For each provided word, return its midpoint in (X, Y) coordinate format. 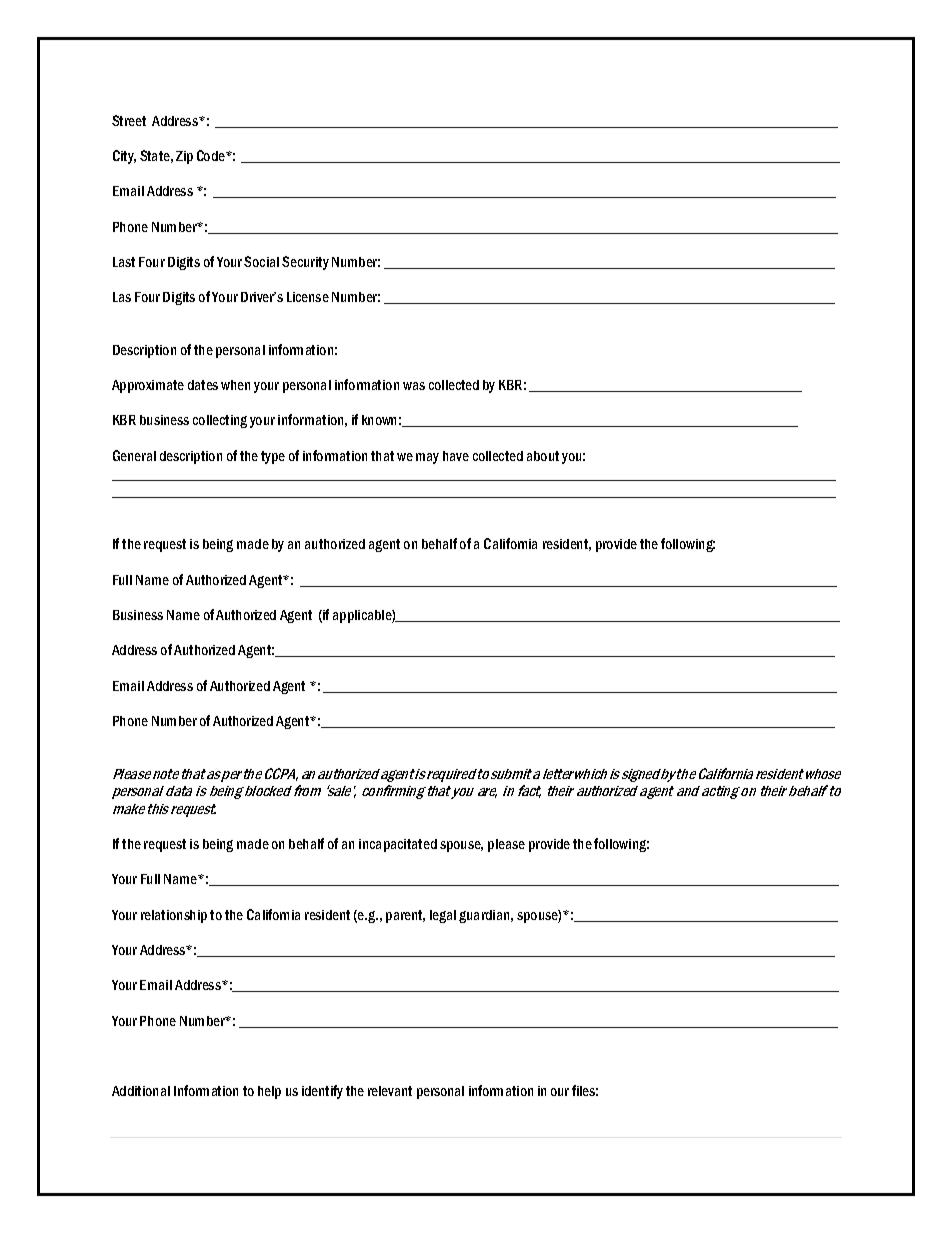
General (134, 455)
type (273, 457)
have (456, 456)
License (308, 297)
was (414, 386)
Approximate (148, 386)
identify (322, 1092)
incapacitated (398, 845)
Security (305, 263)
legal (443, 916)
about (543, 456)
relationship (174, 916)
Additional (141, 1091)
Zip (184, 157)
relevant (390, 1091)
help (269, 1092)
